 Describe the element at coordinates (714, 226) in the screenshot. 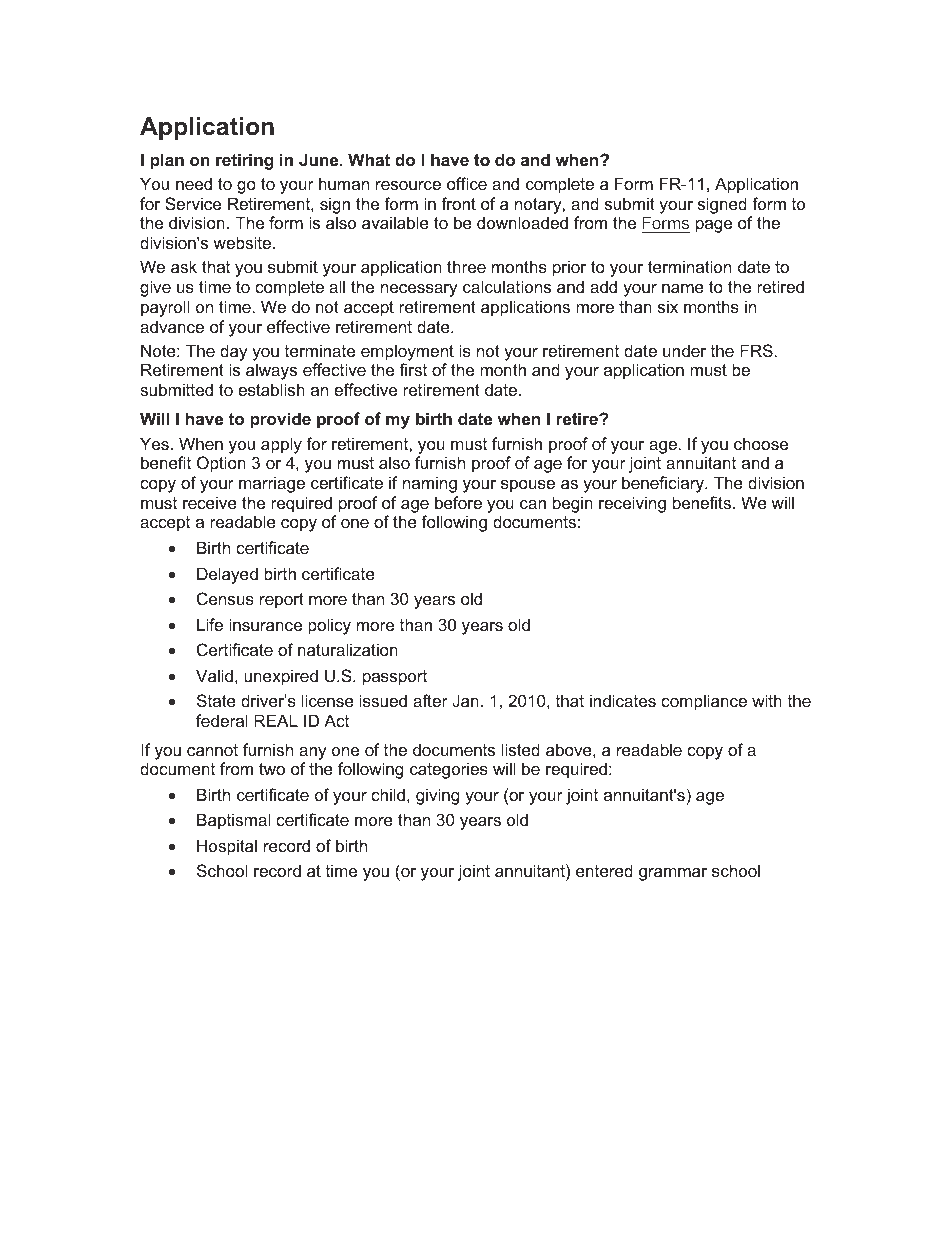

I see `page` at that location.
